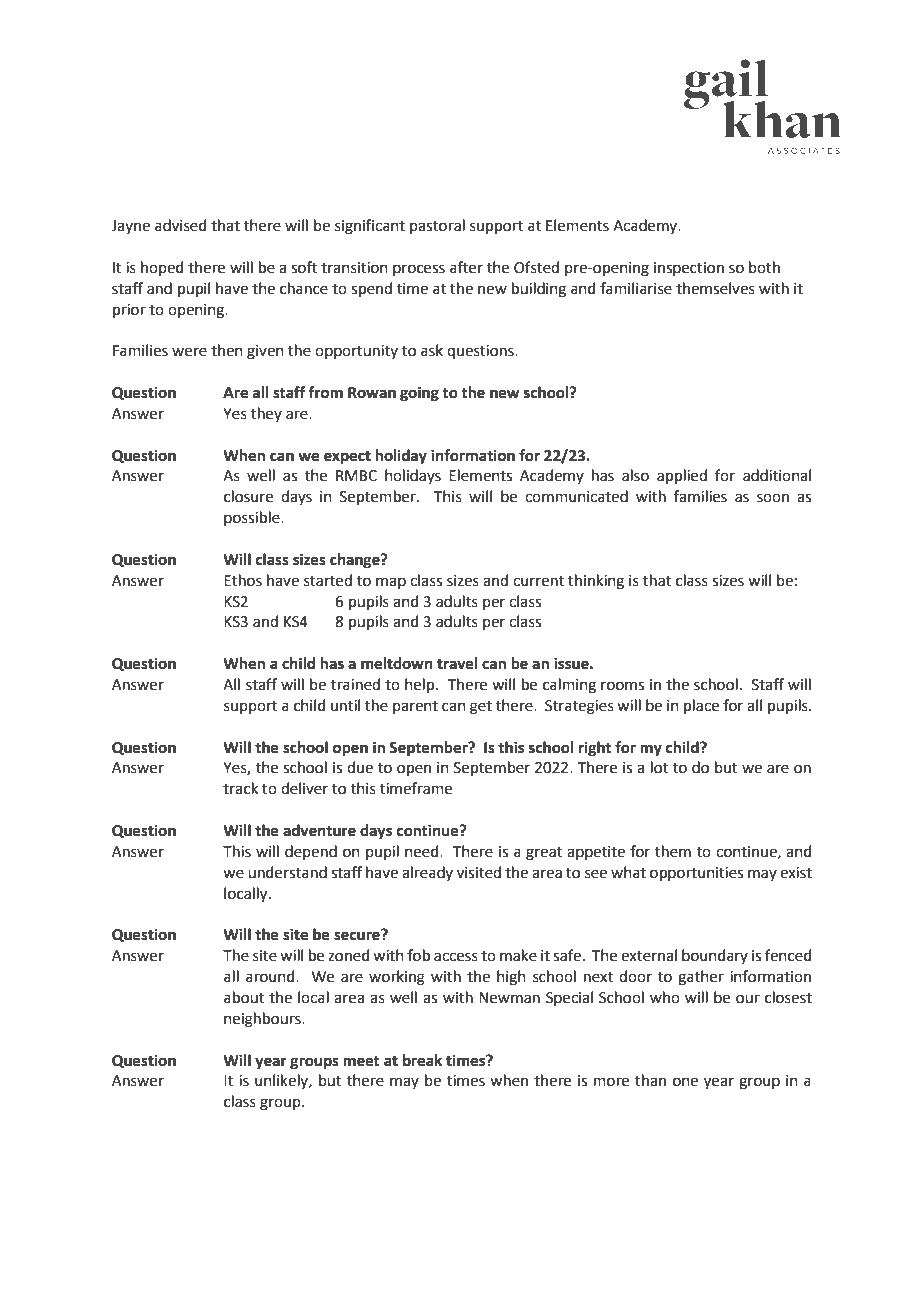 The width and height of the page is (924, 1308). I want to click on opportunities, so click(696, 874).
